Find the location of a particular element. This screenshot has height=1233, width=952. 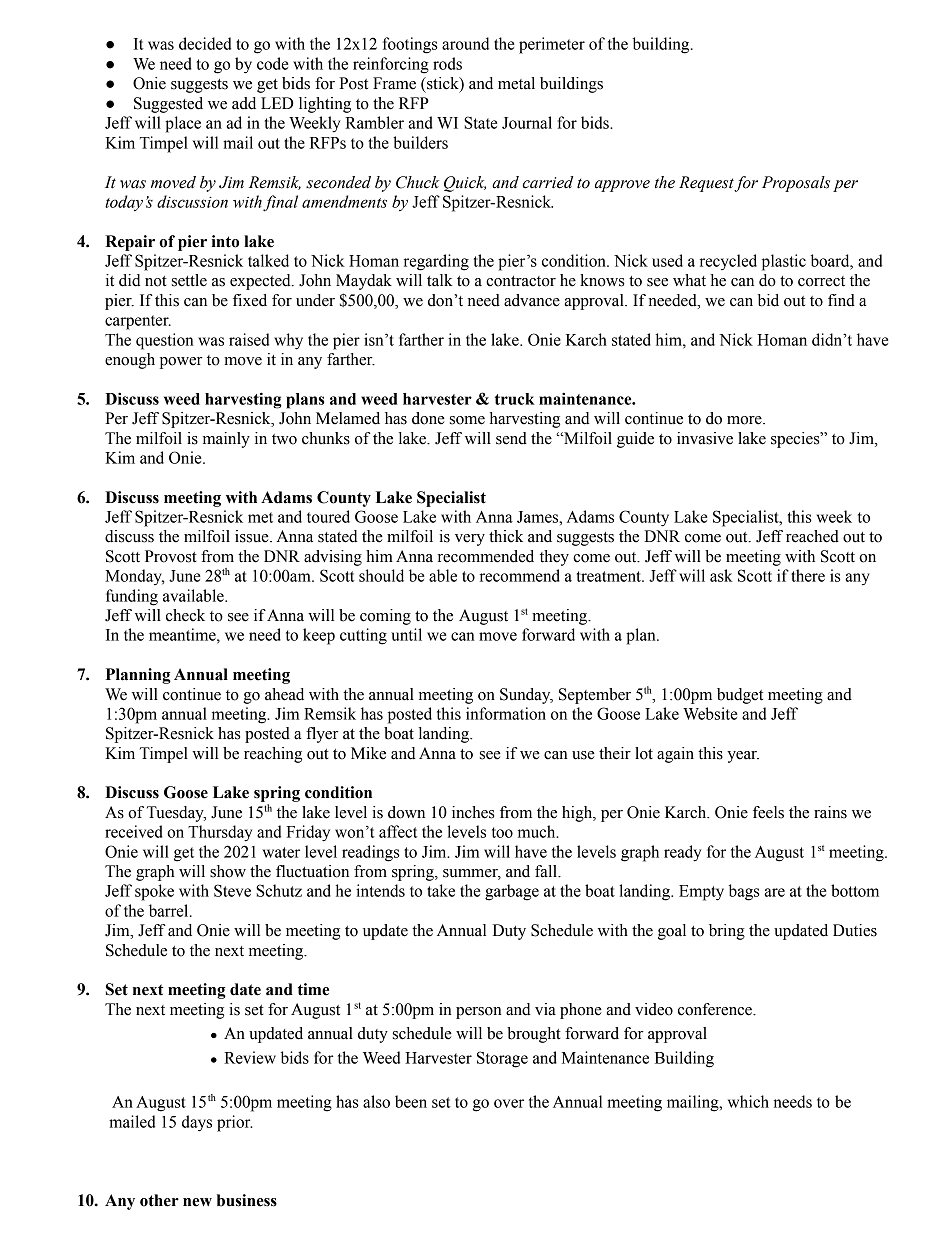

there is located at coordinates (808, 575).
